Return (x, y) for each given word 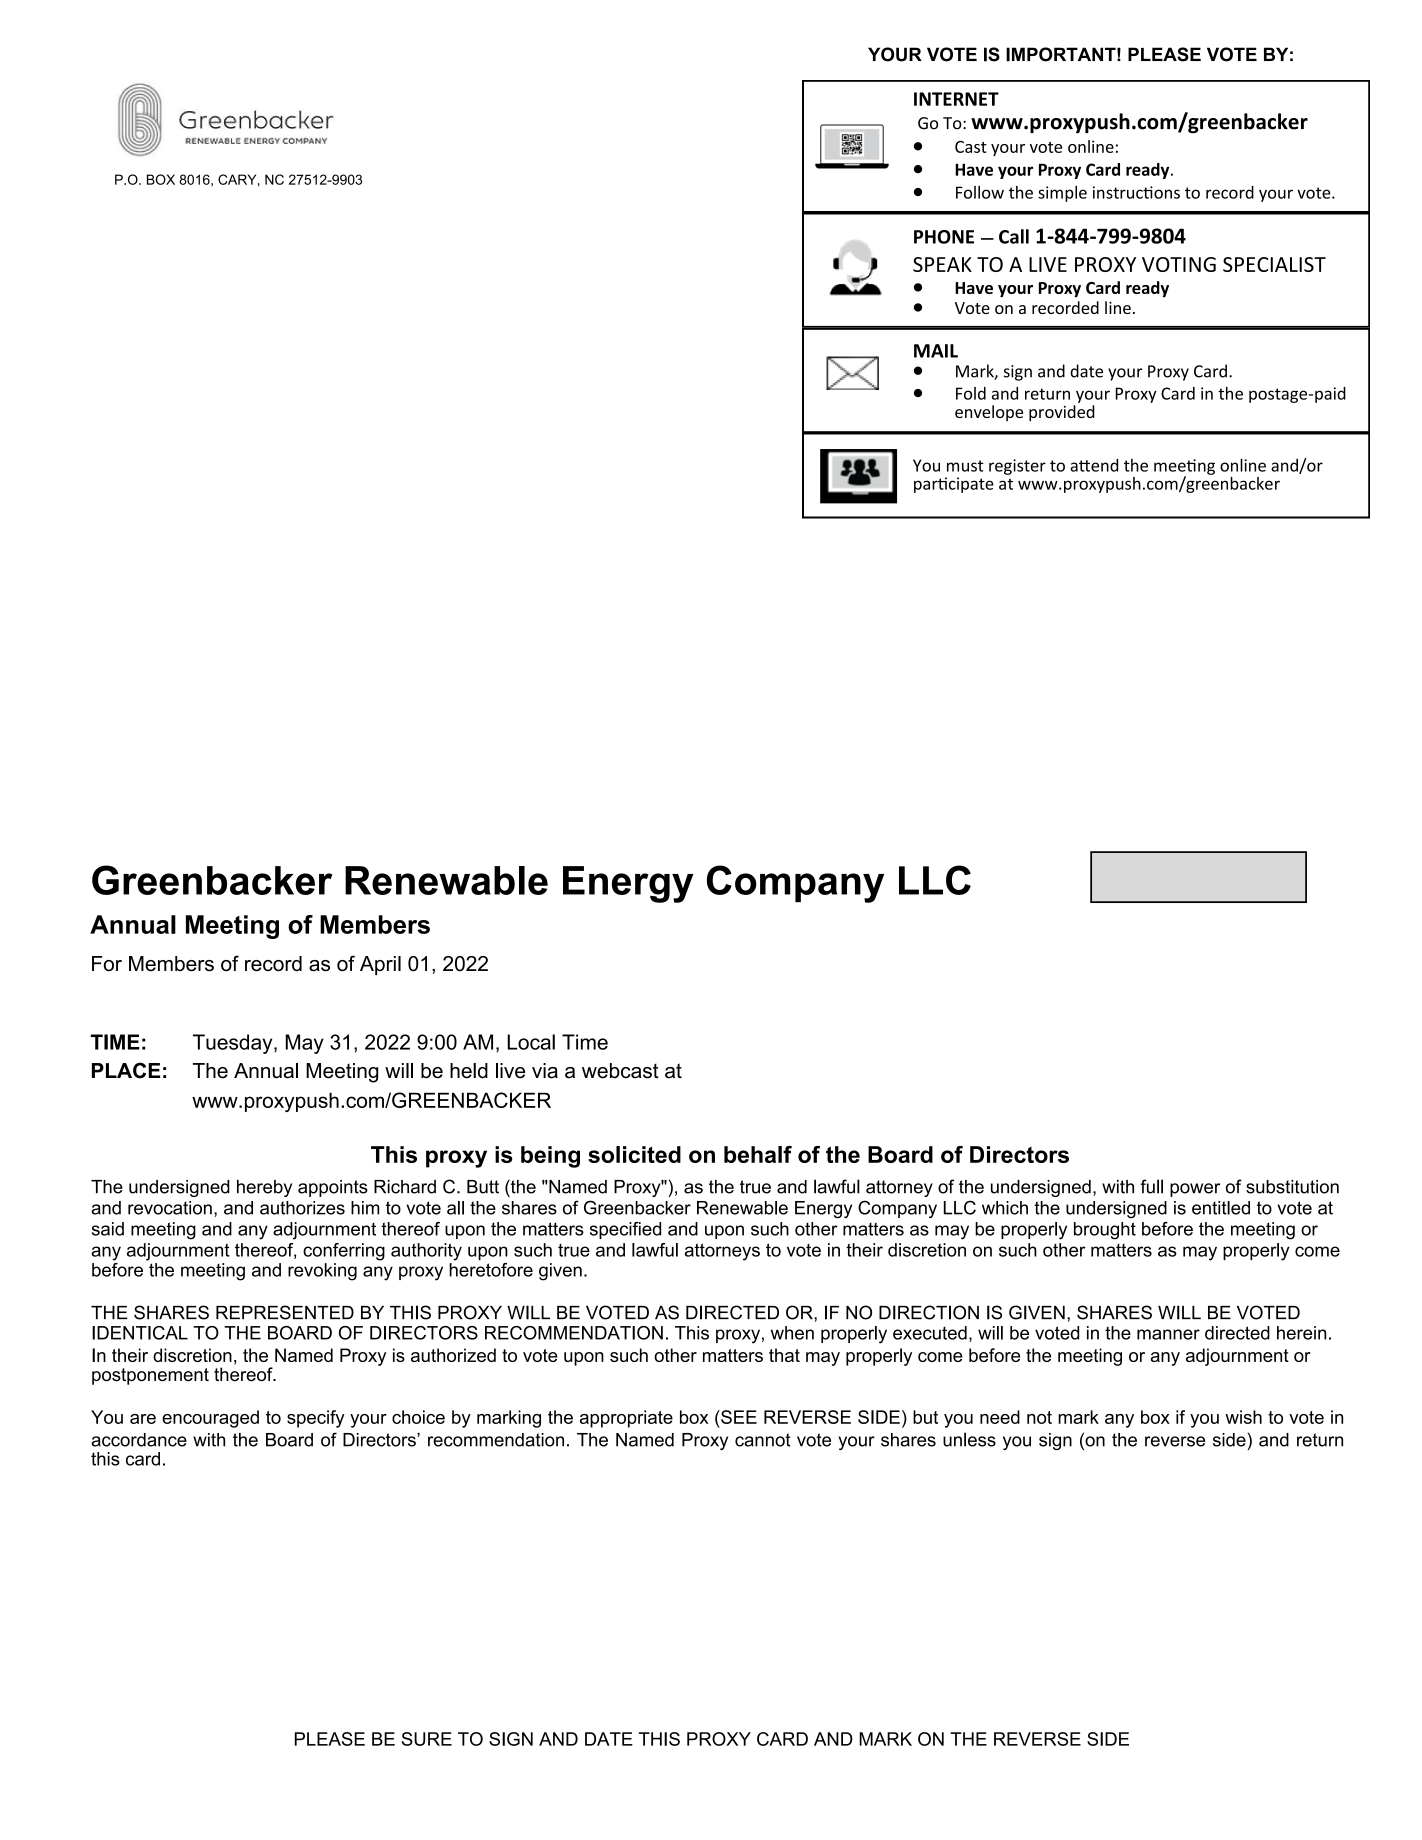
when (792, 1333)
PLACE (126, 1070)
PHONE (944, 237)
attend (1094, 465)
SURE (427, 1739)
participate (954, 485)
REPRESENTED (285, 1312)
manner (1168, 1334)
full (1151, 1186)
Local (531, 1042)
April (380, 965)
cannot (763, 1440)
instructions (1136, 192)
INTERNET (956, 99)
